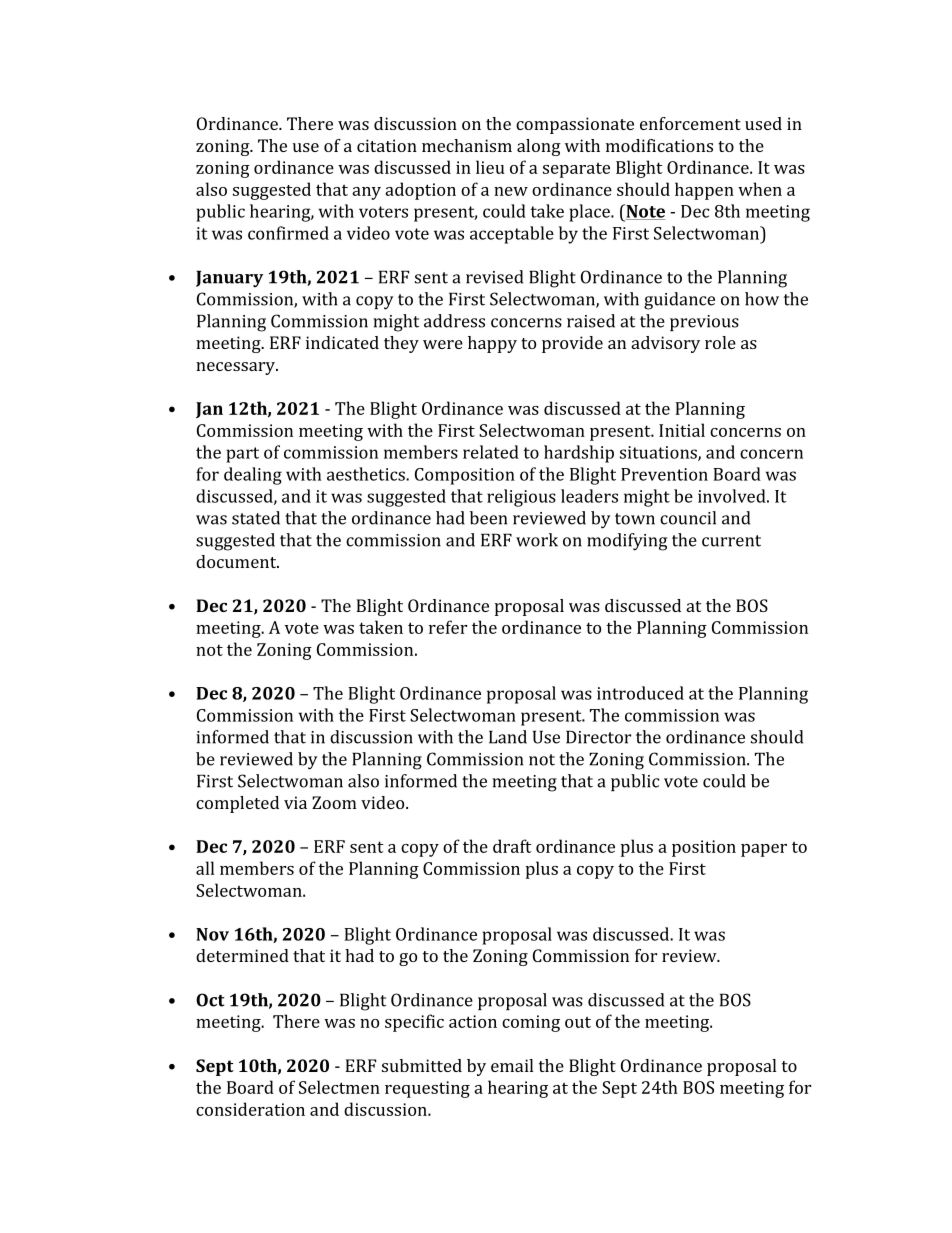 Image resolution: width=952 pixels, height=1233 pixels. I want to click on confirmed, so click(288, 233).
